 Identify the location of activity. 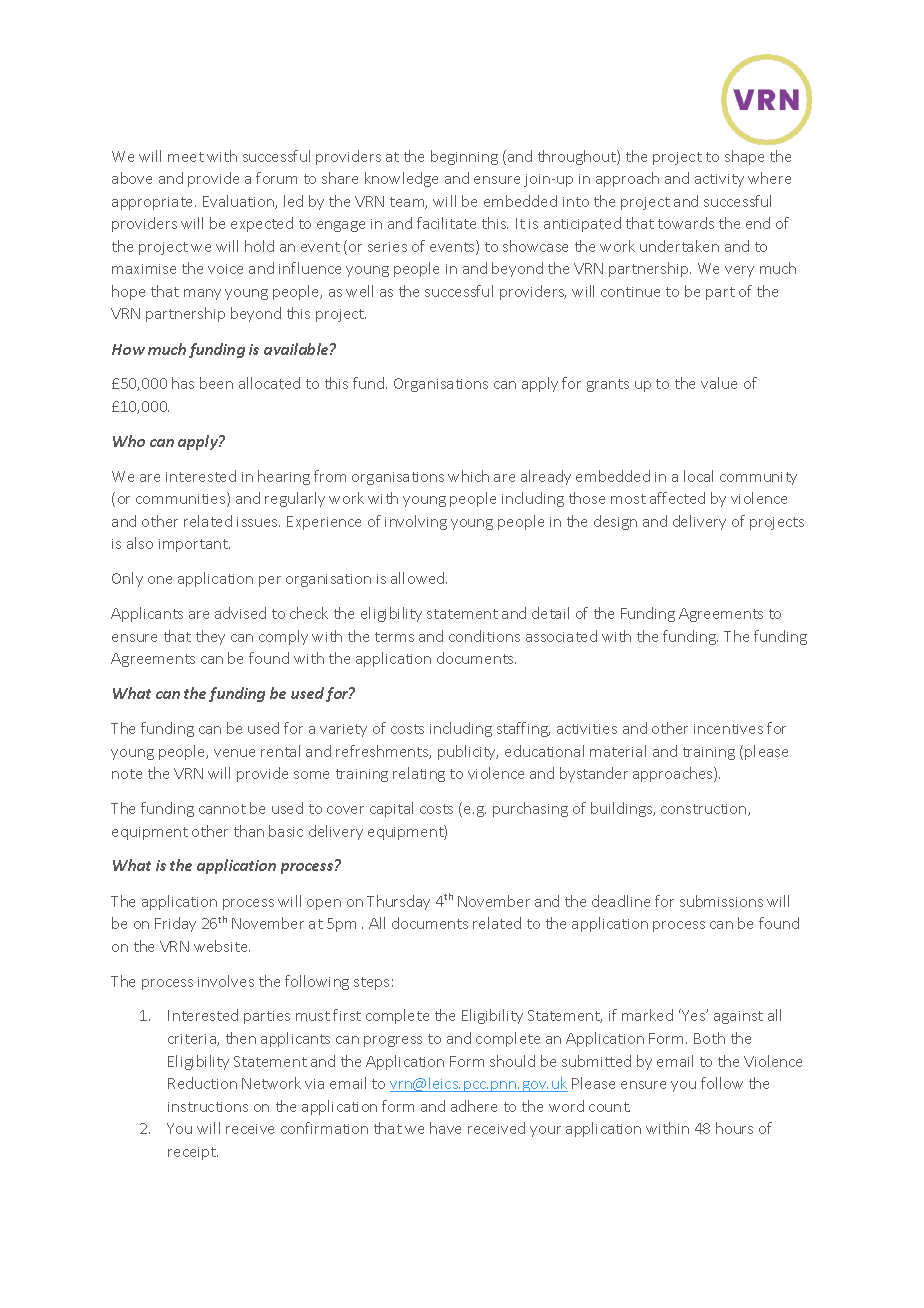
(719, 180).
